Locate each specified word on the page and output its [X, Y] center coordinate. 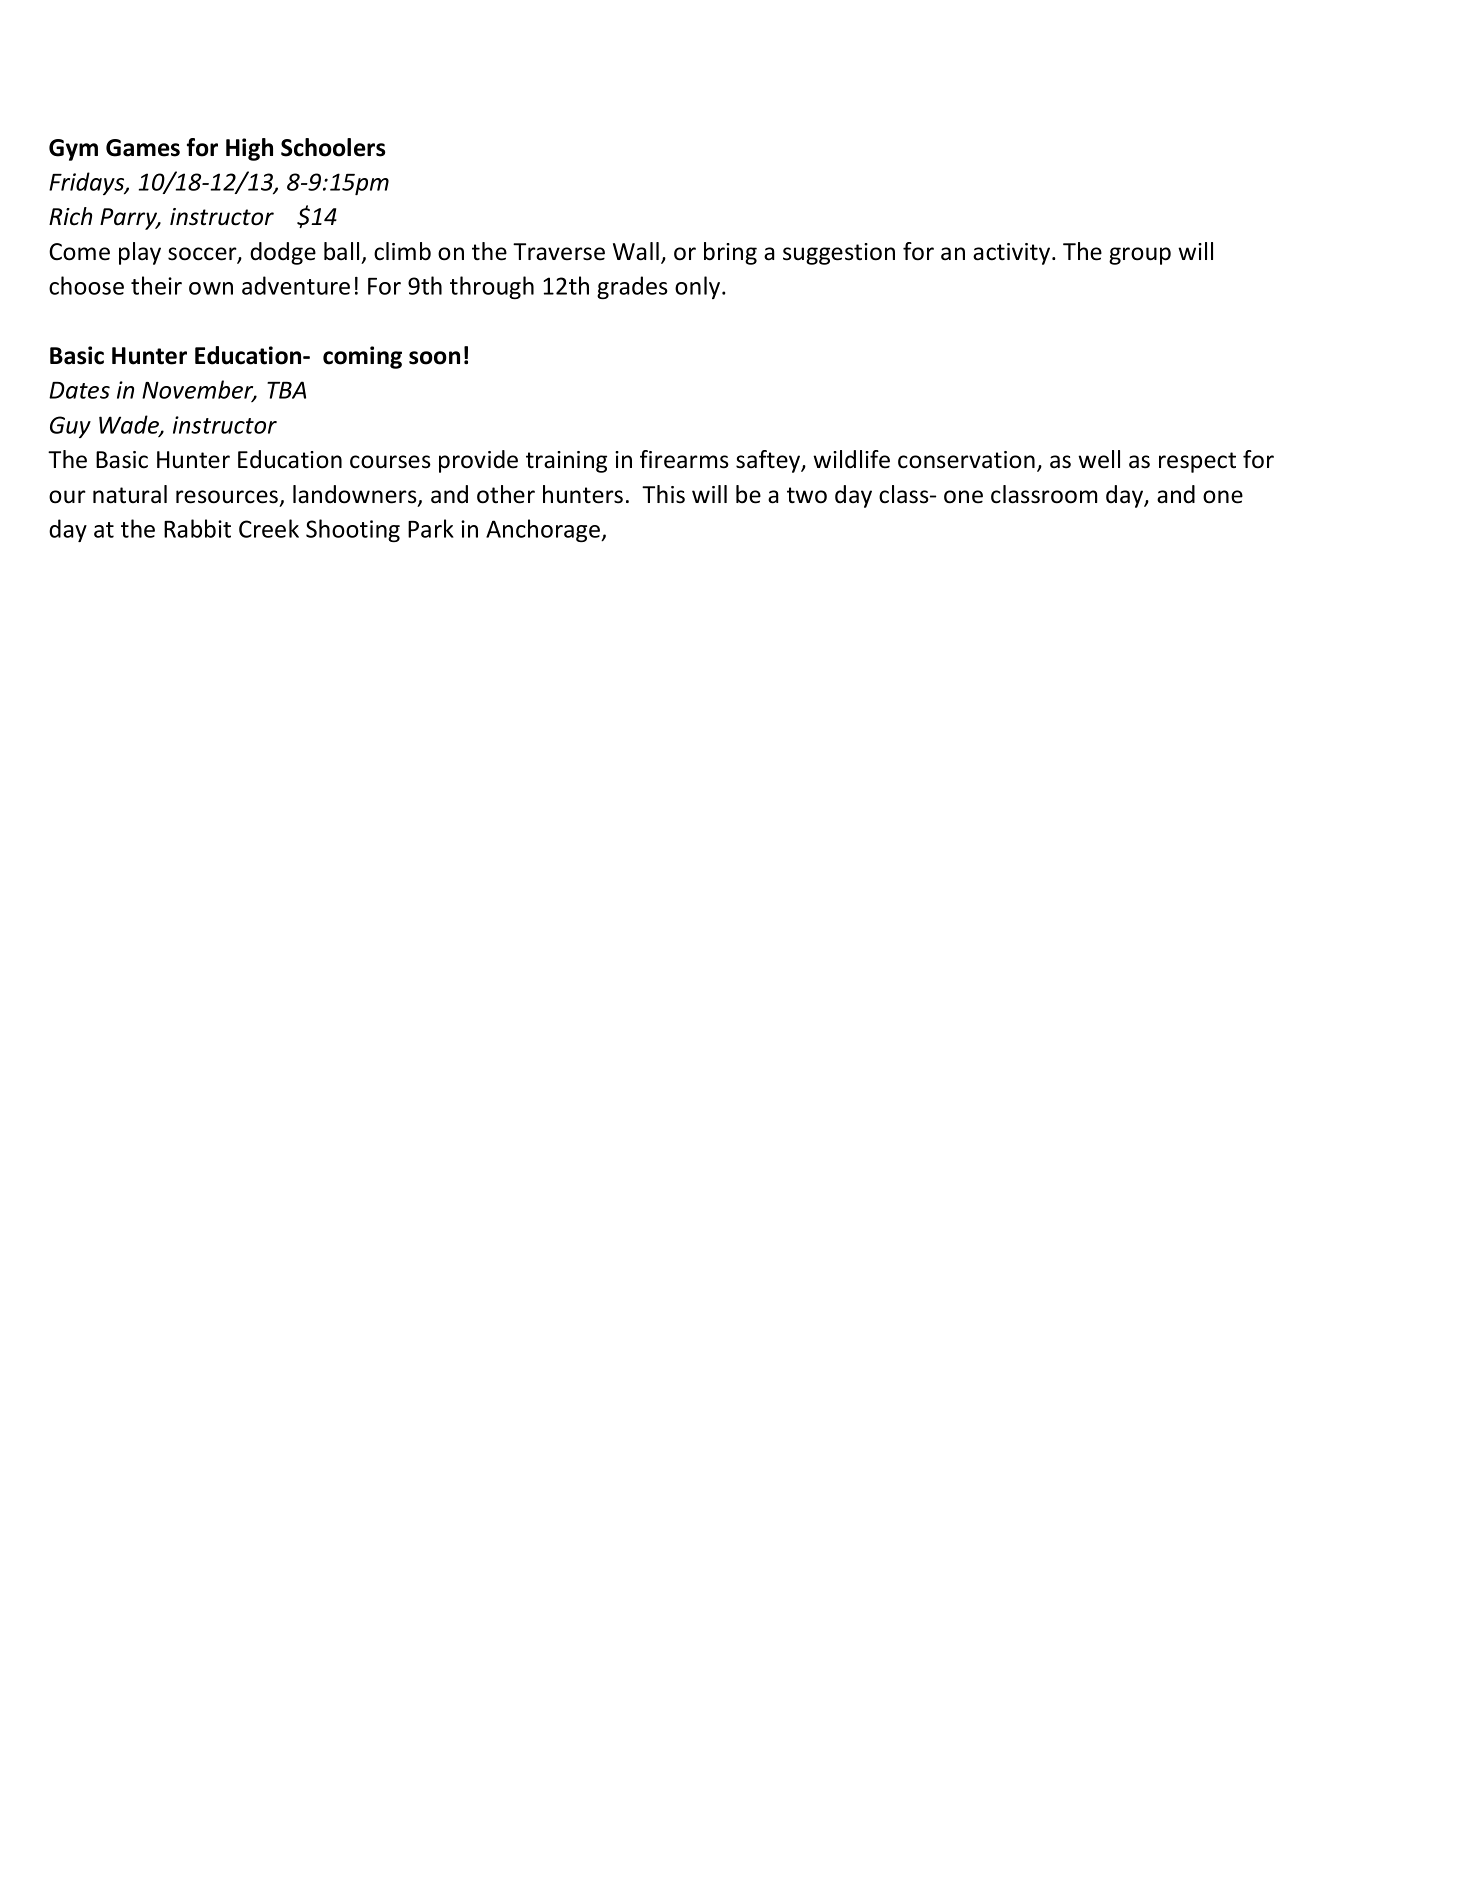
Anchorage [544, 530]
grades [632, 287]
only [699, 287]
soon [434, 358]
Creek [269, 528]
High [249, 149]
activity [1013, 254]
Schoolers [333, 147]
